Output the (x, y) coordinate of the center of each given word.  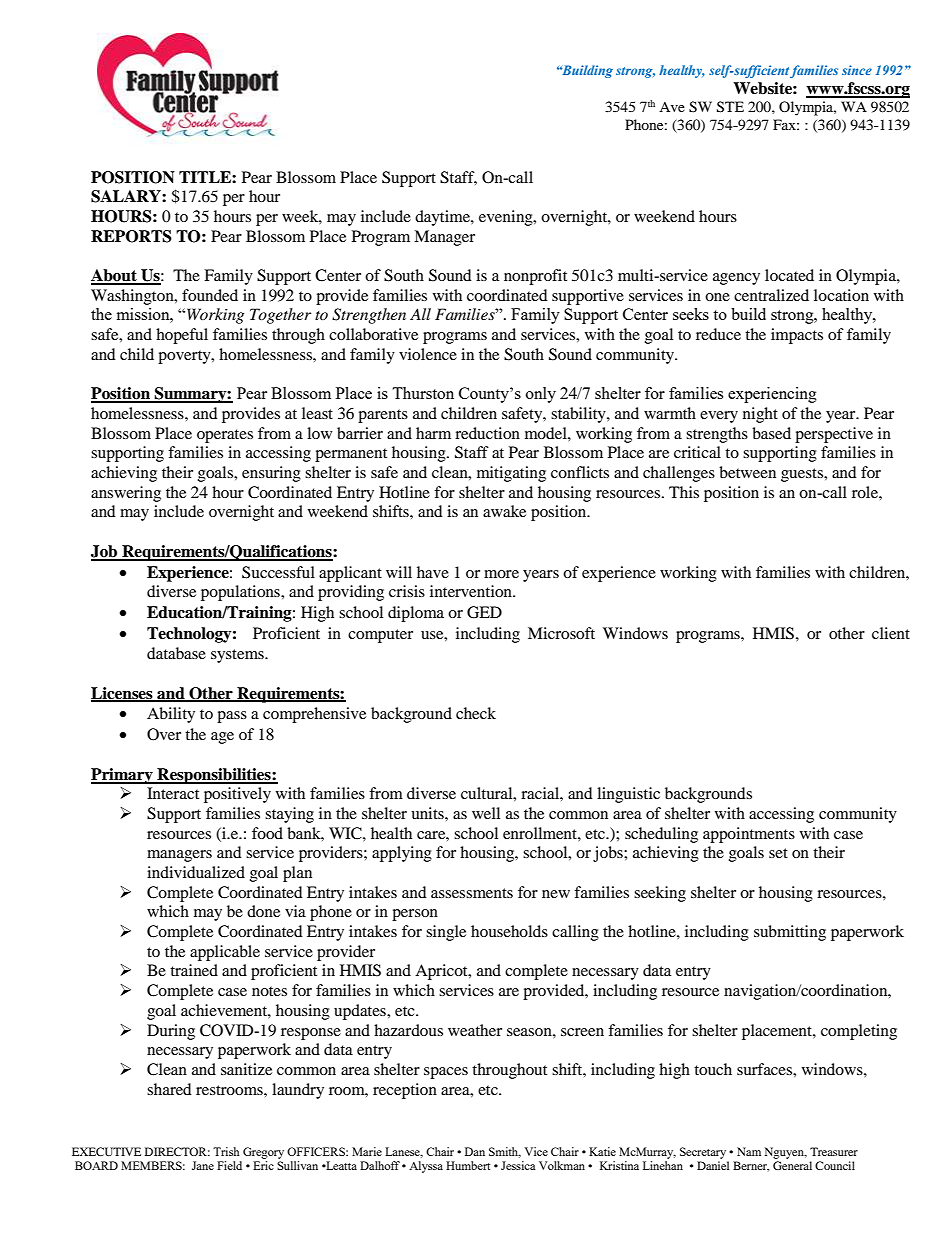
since (857, 70)
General (792, 1165)
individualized (196, 872)
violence (428, 354)
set (778, 853)
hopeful (182, 336)
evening (507, 218)
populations (241, 593)
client (891, 633)
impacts (797, 336)
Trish (226, 1151)
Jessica (518, 1165)
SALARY (127, 196)
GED (484, 612)
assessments (472, 893)
